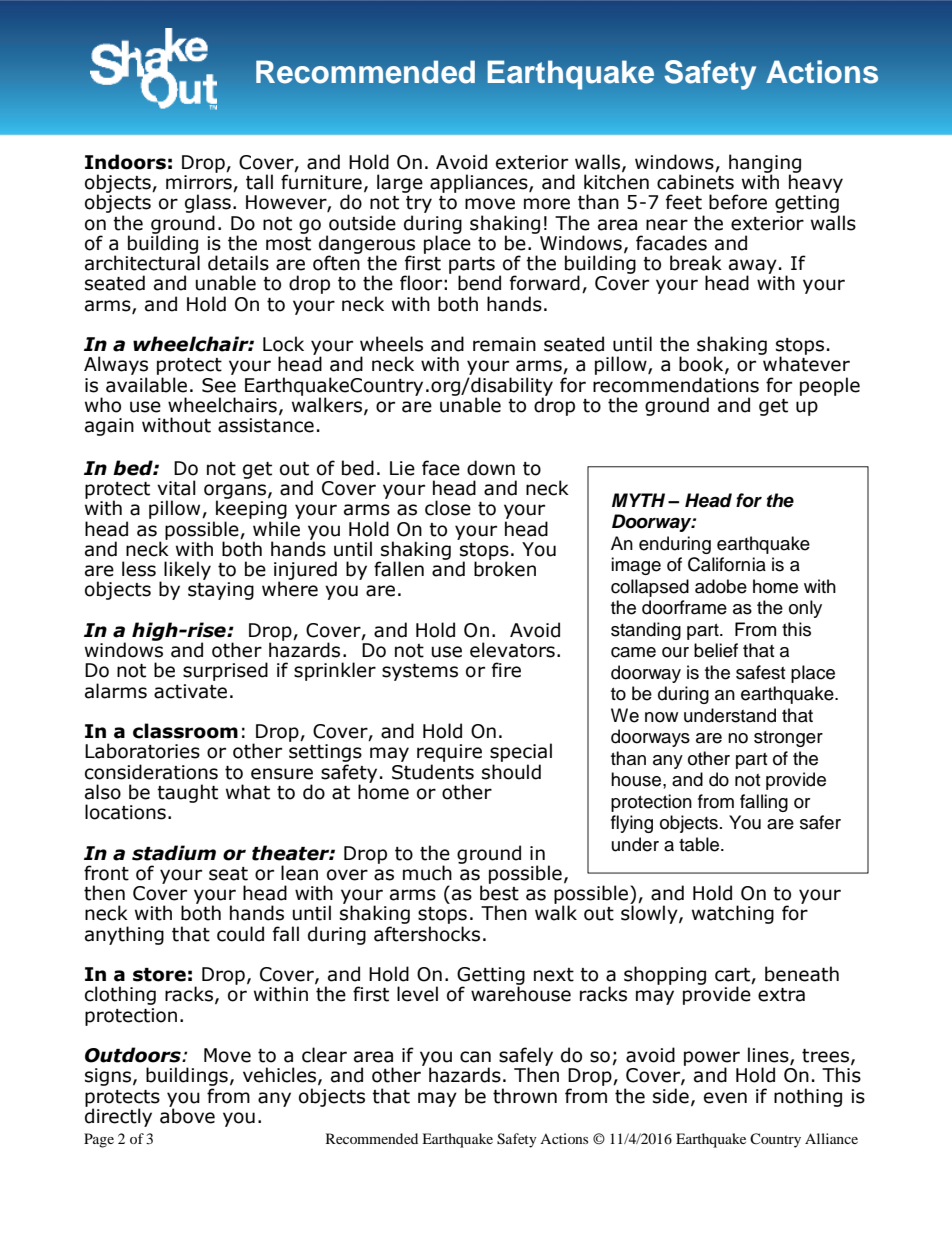  What do you see at coordinates (480, 183) in the screenshot?
I see `appliances` at bounding box center [480, 183].
